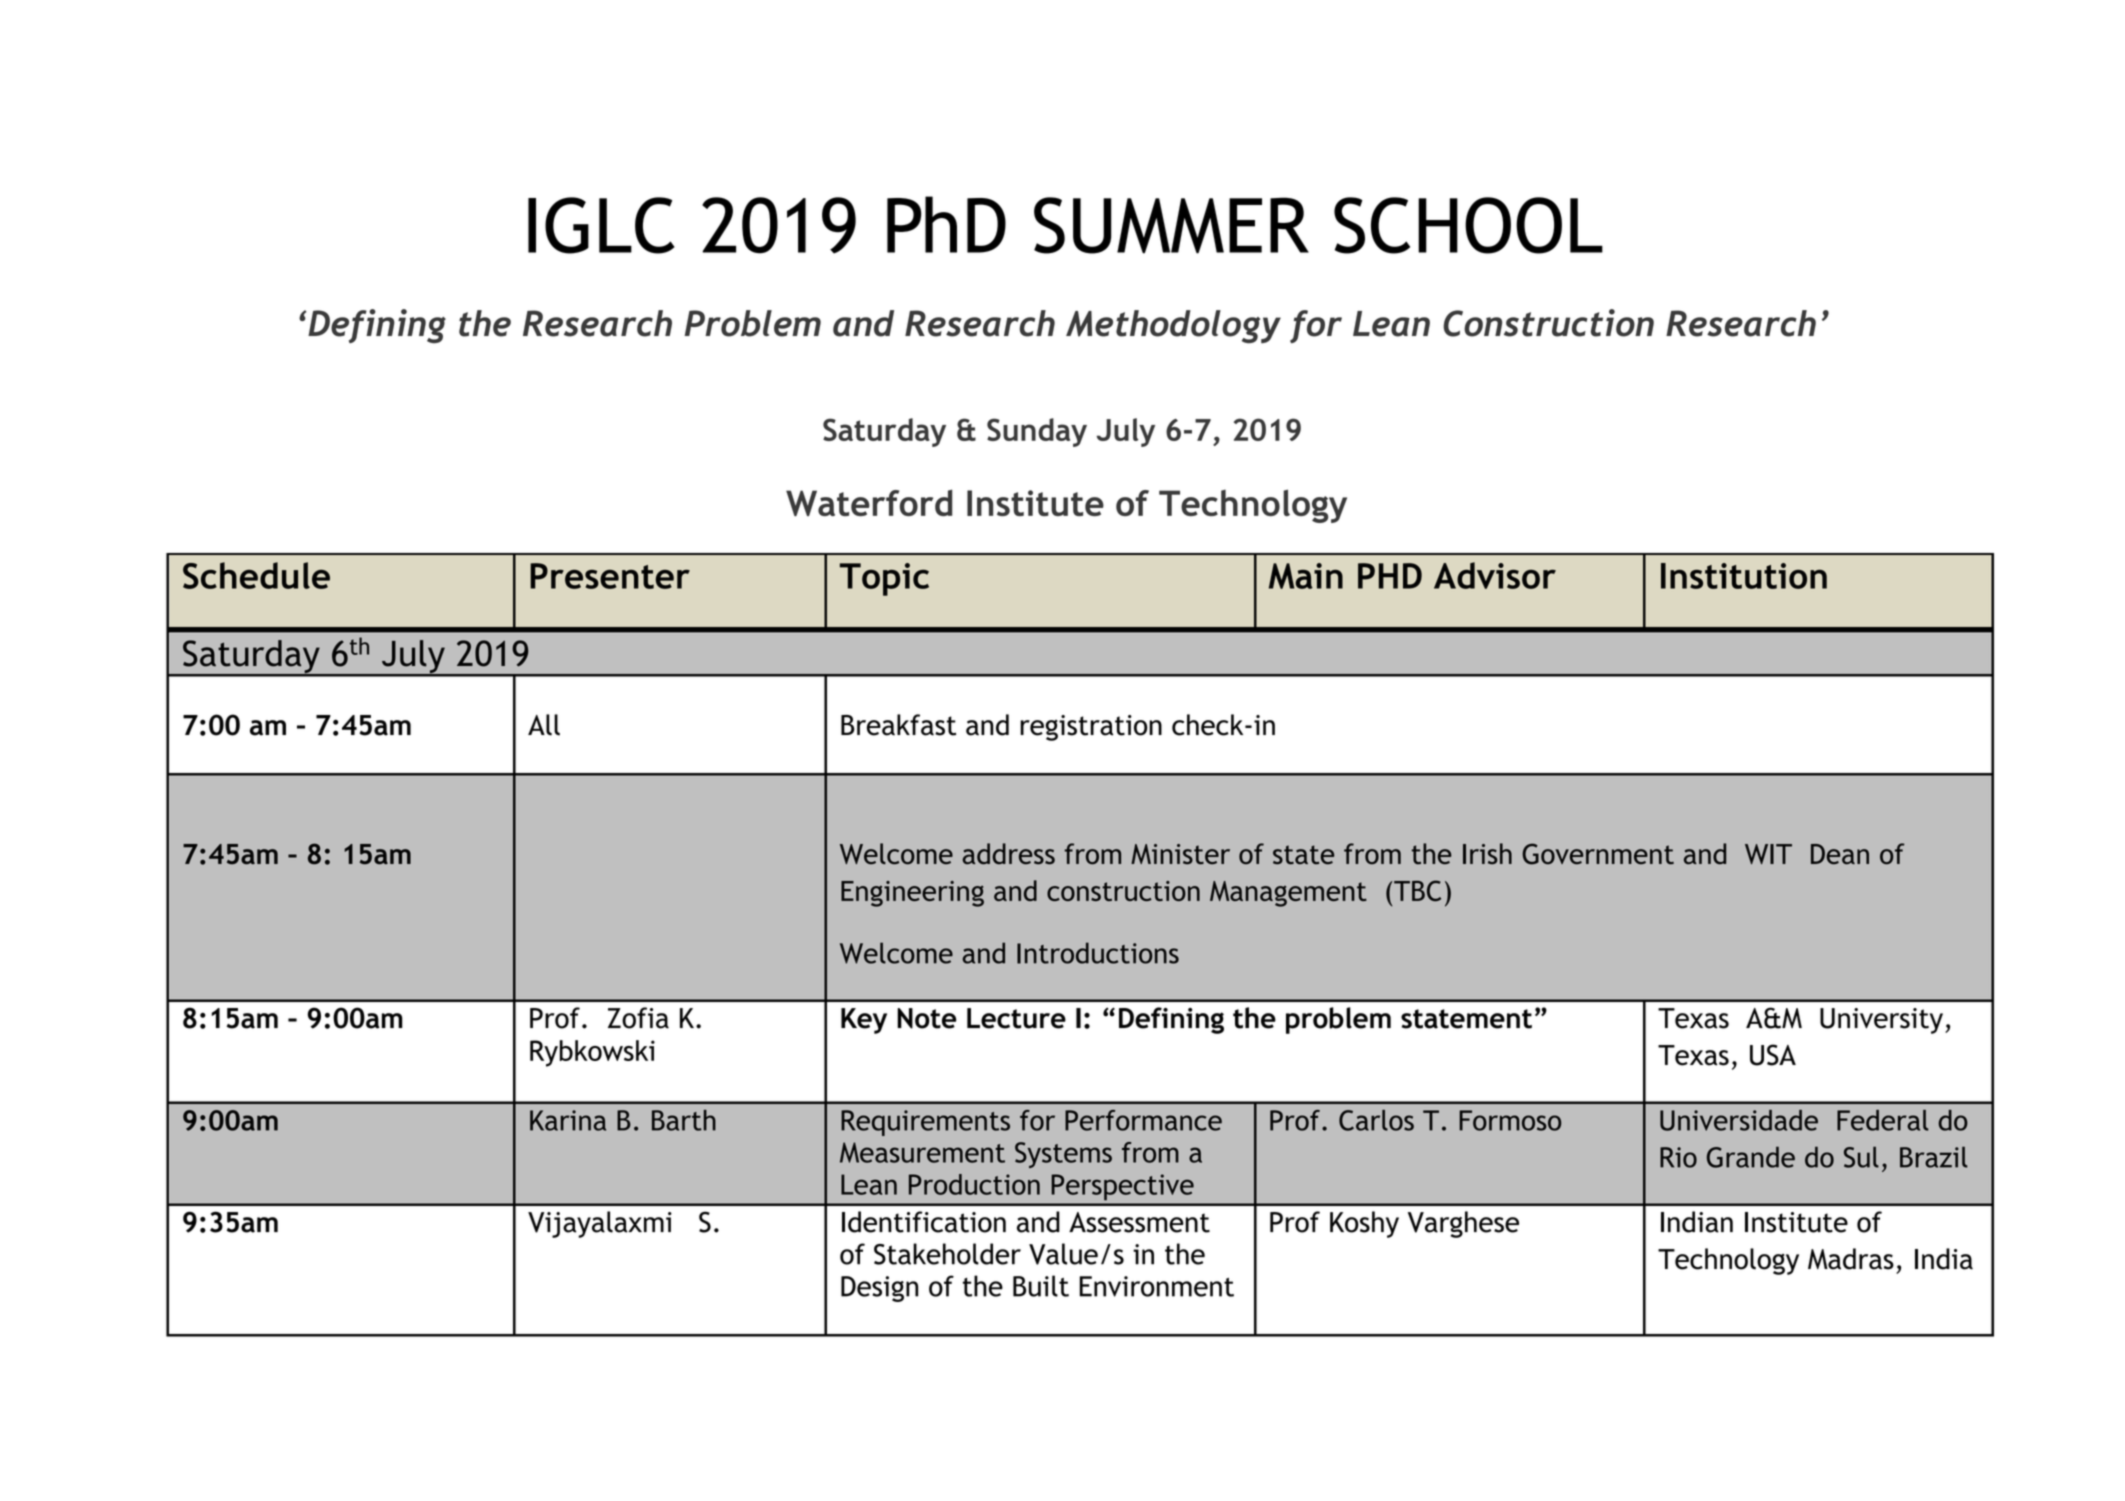 The image size is (2125, 1501). What do you see at coordinates (1468, 225) in the screenshot?
I see `SCHOOL` at bounding box center [1468, 225].
